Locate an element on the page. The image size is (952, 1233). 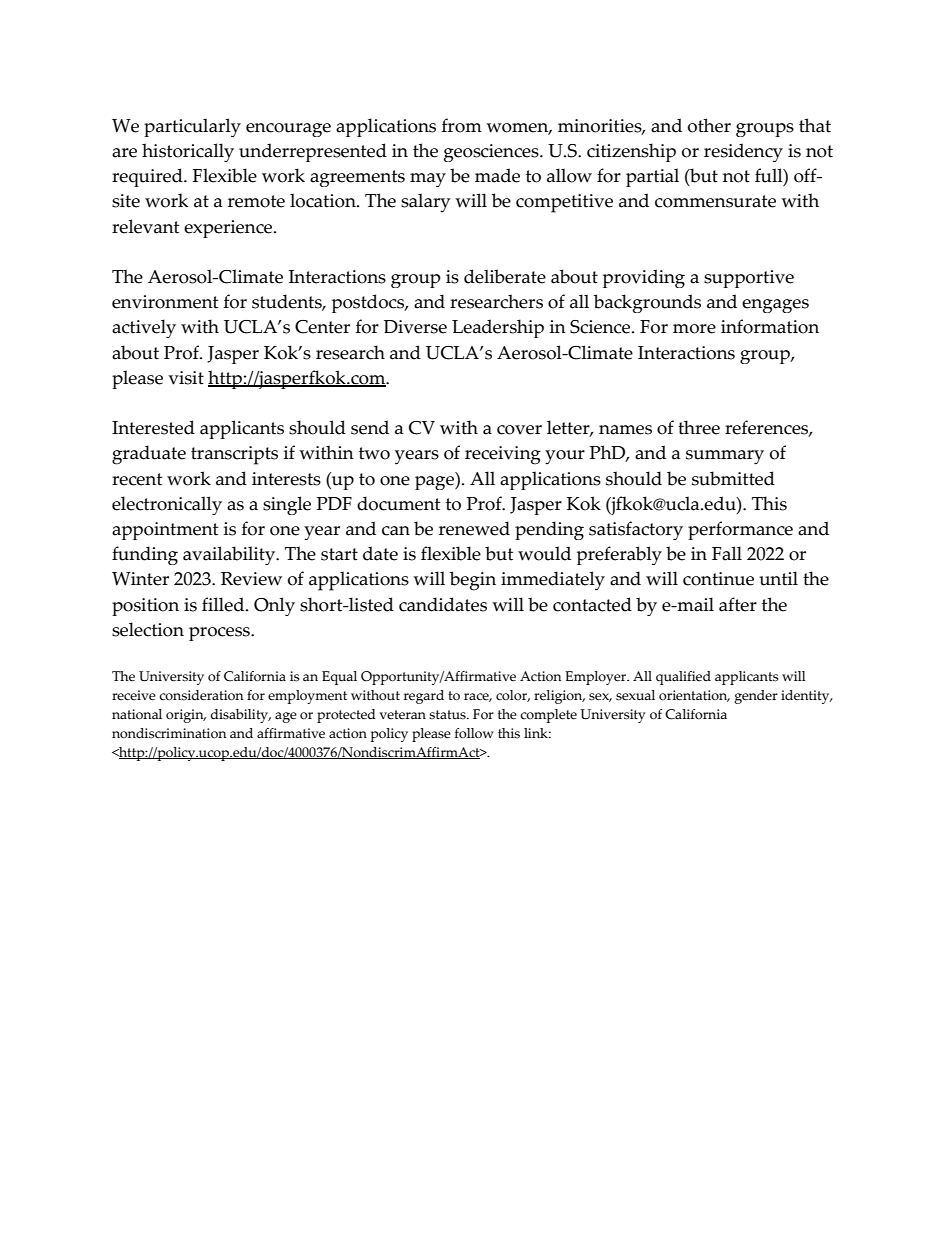
more is located at coordinates (694, 329).
